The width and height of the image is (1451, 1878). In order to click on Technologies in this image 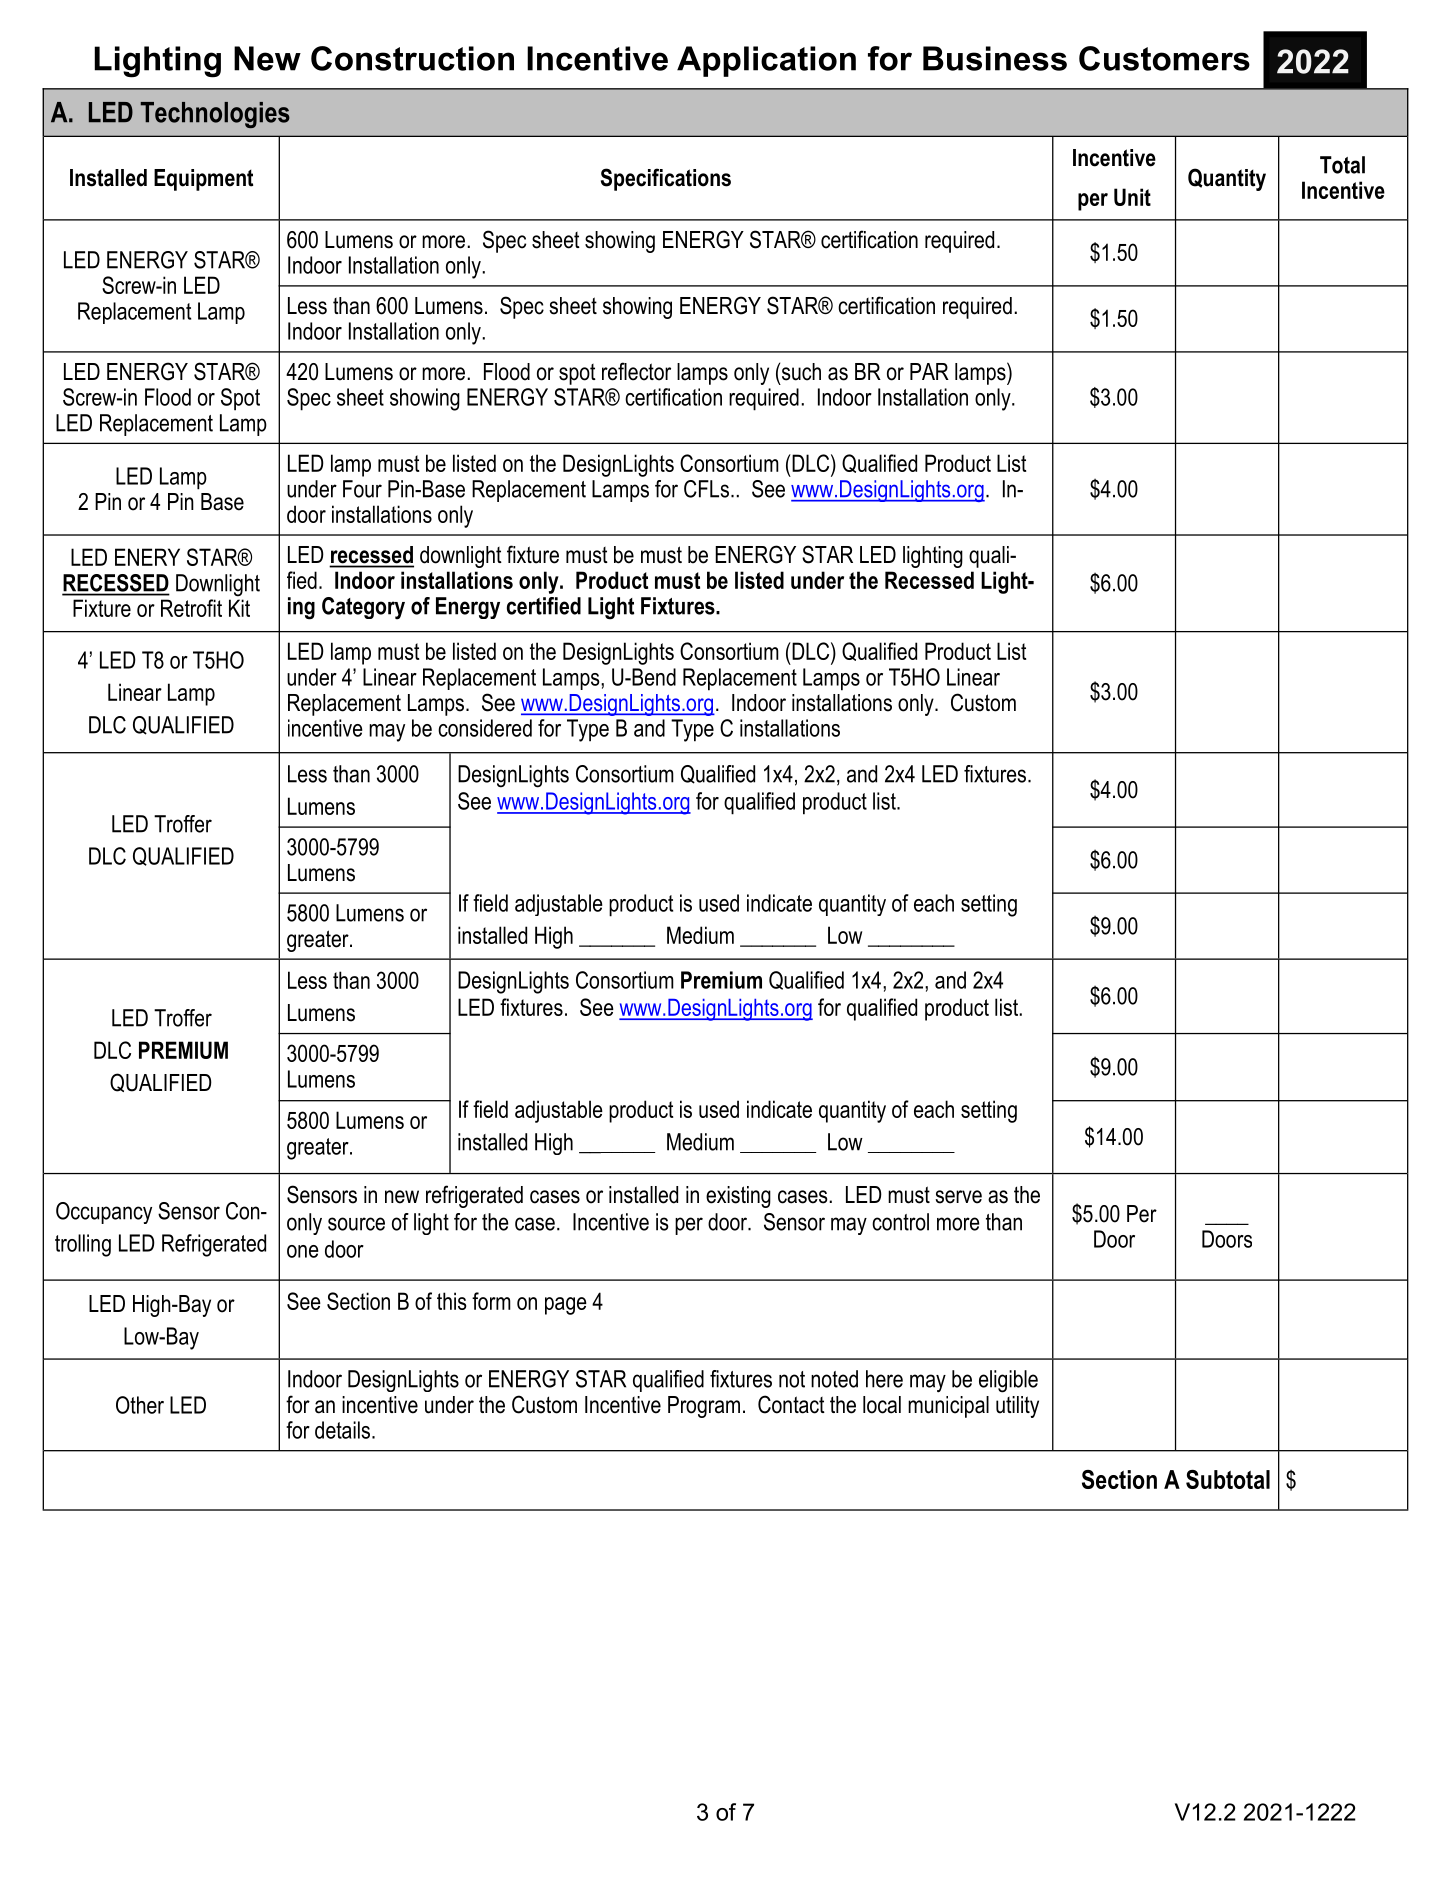, I will do `click(215, 115)`.
